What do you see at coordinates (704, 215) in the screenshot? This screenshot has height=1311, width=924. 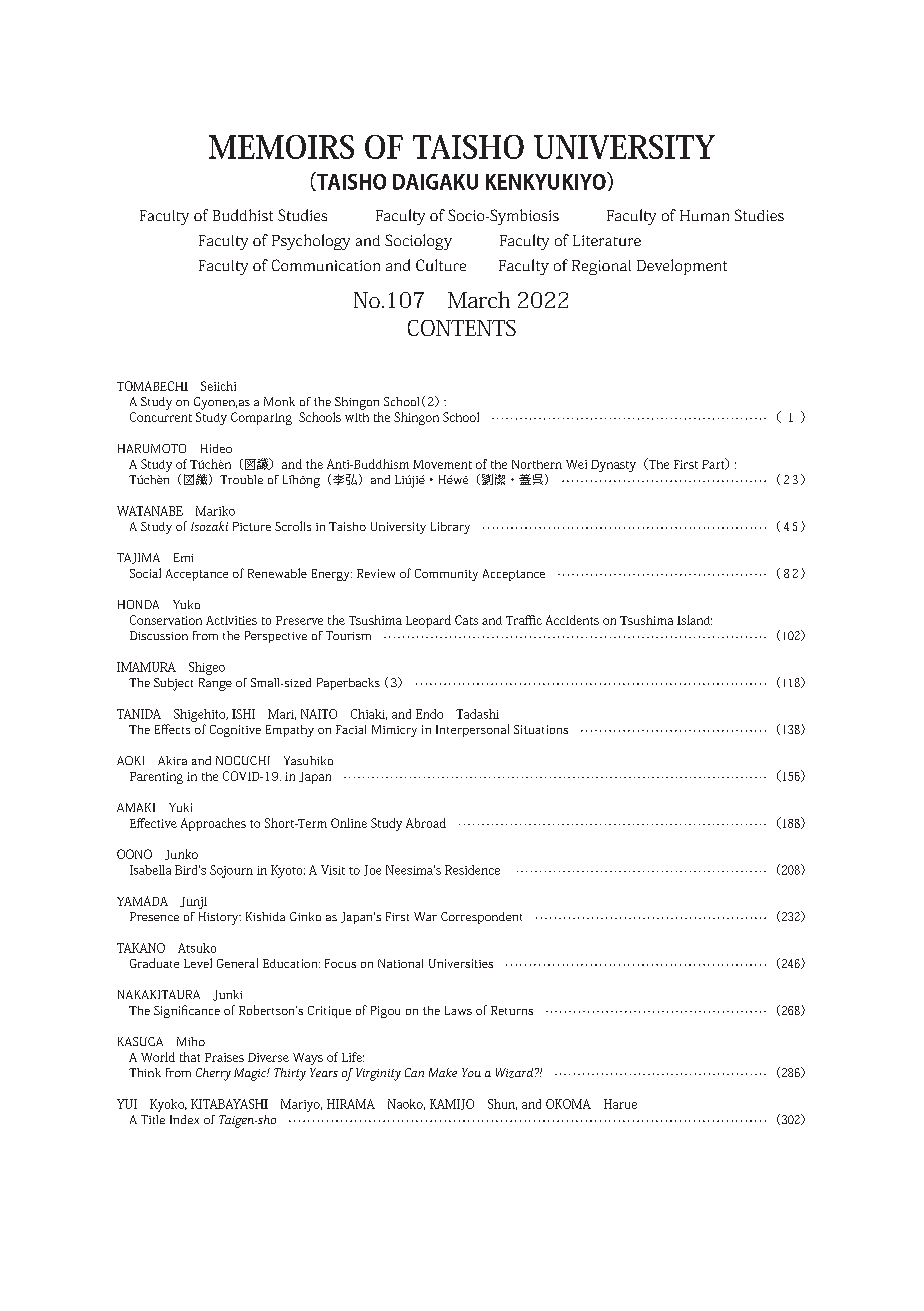 I see `Human` at bounding box center [704, 215].
